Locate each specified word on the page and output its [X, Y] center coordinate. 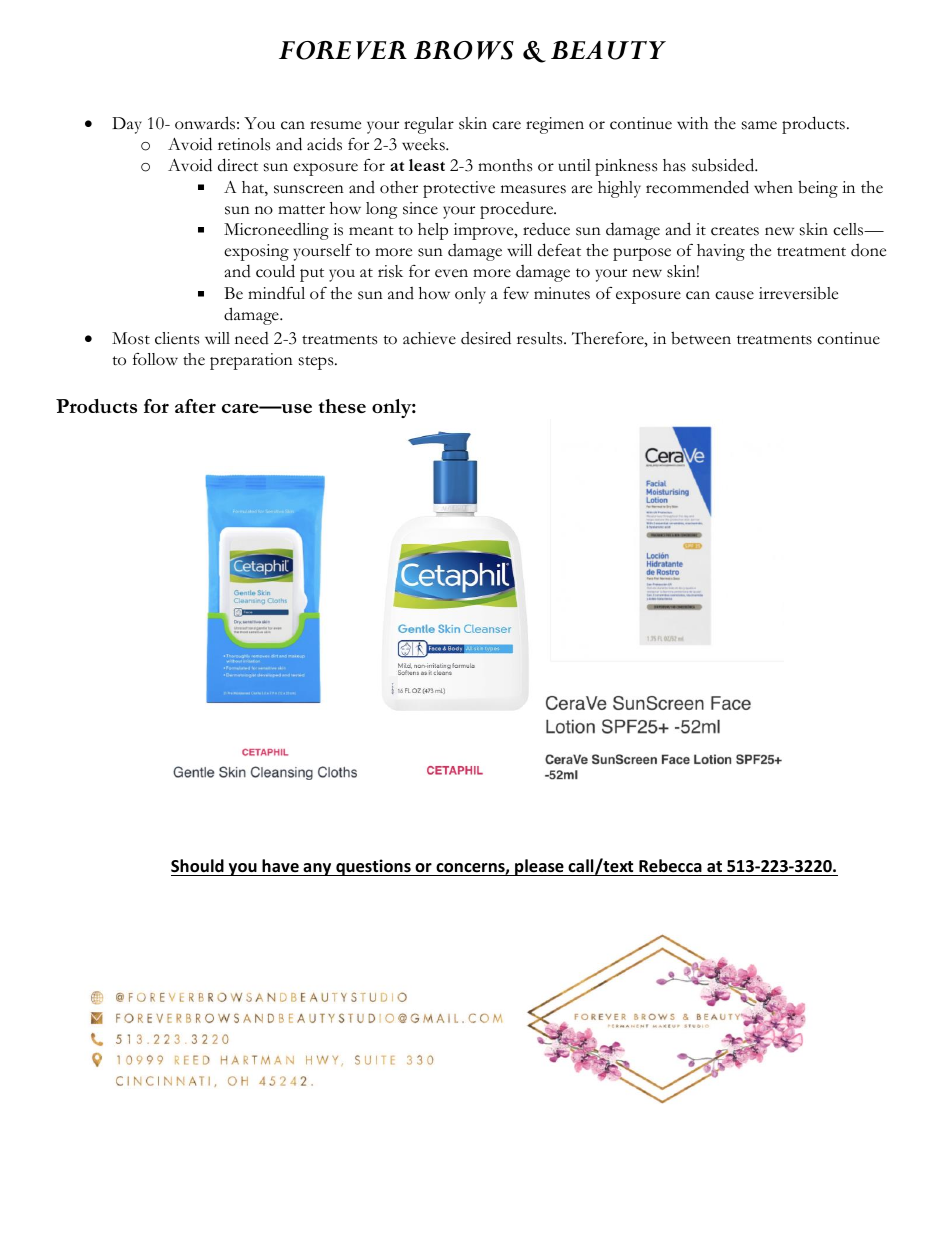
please [539, 867]
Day [127, 125]
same [759, 125]
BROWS [464, 50]
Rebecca [670, 867]
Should [198, 867]
